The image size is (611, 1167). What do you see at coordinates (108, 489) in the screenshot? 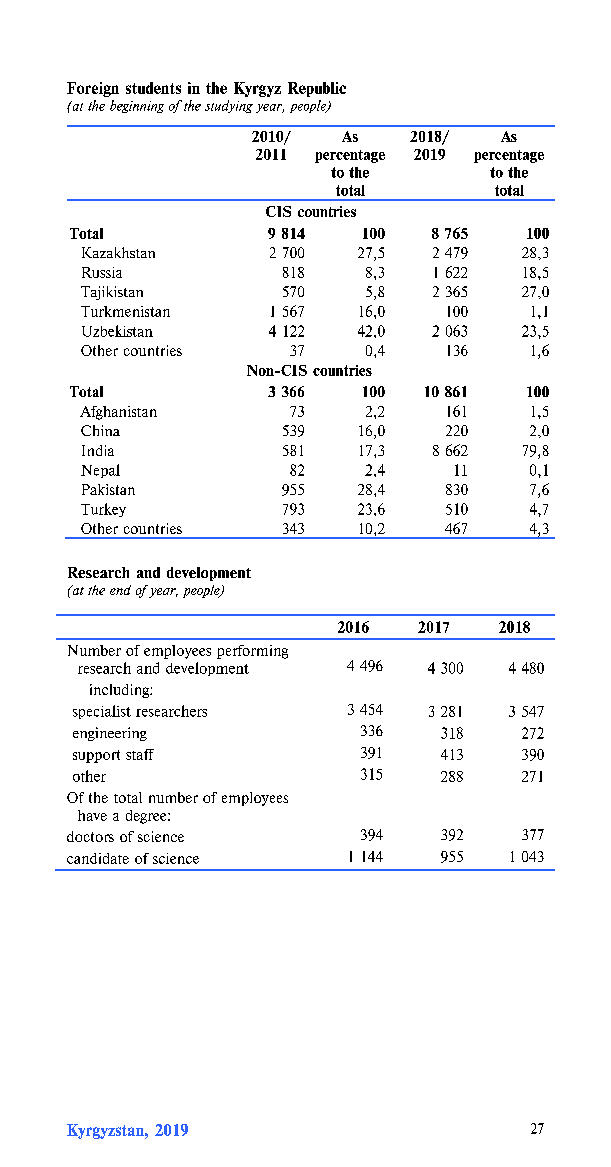
I see `Pakistan` at bounding box center [108, 489].
